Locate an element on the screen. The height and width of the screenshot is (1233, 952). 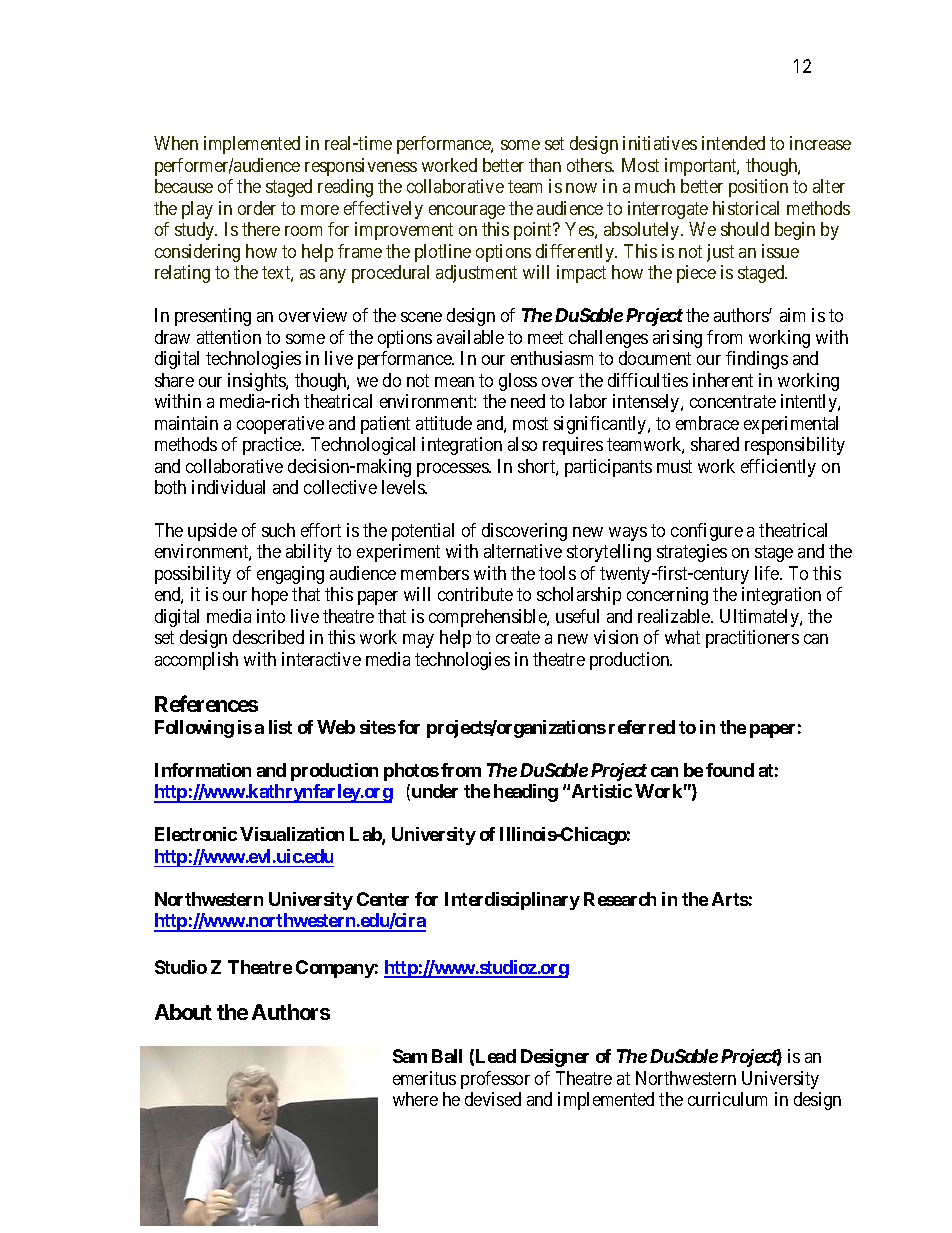
devised is located at coordinates (493, 1099).
